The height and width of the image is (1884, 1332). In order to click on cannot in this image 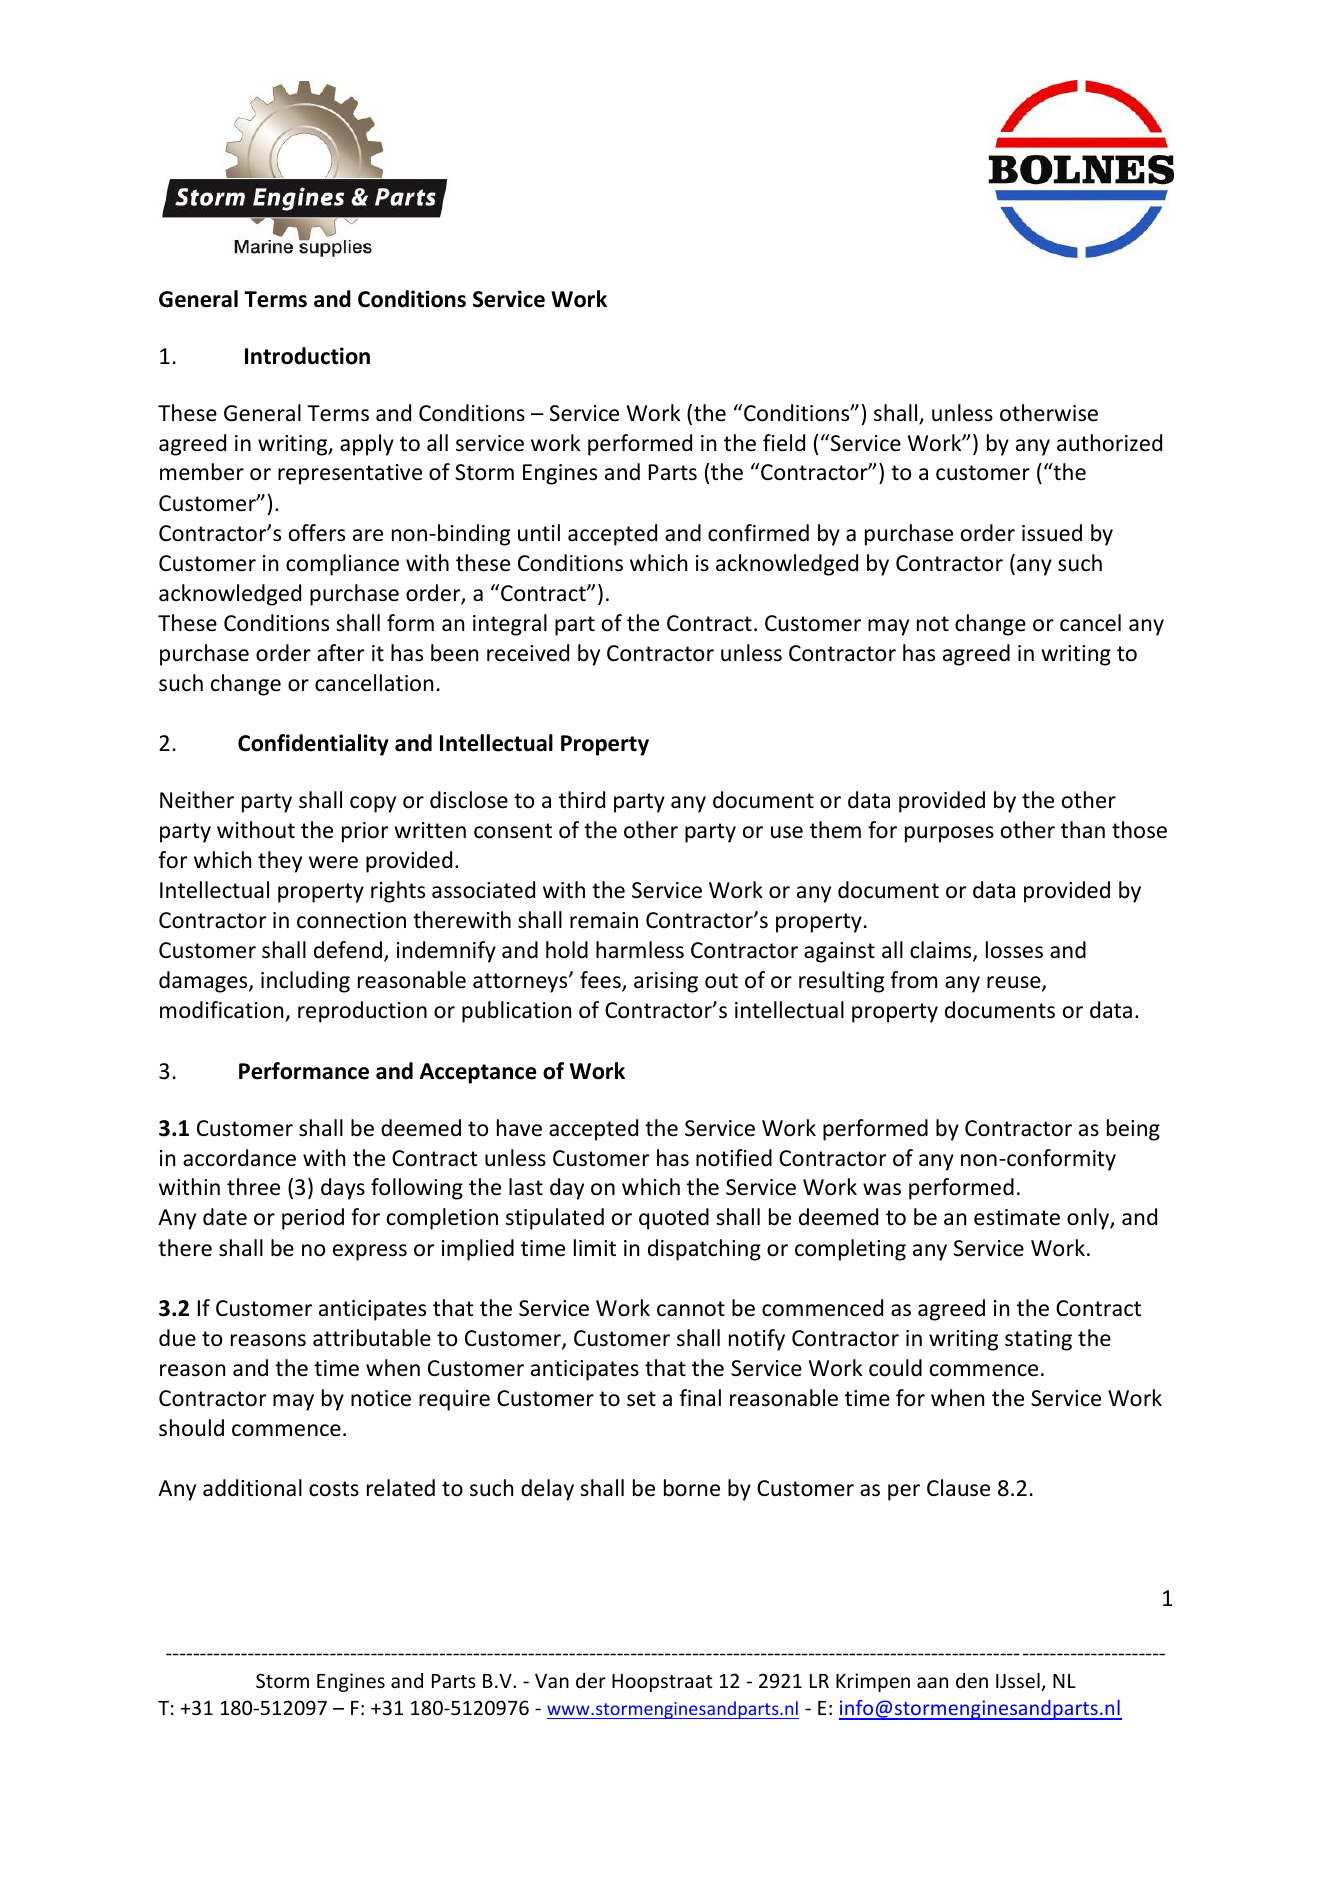, I will do `click(691, 1309)`.
